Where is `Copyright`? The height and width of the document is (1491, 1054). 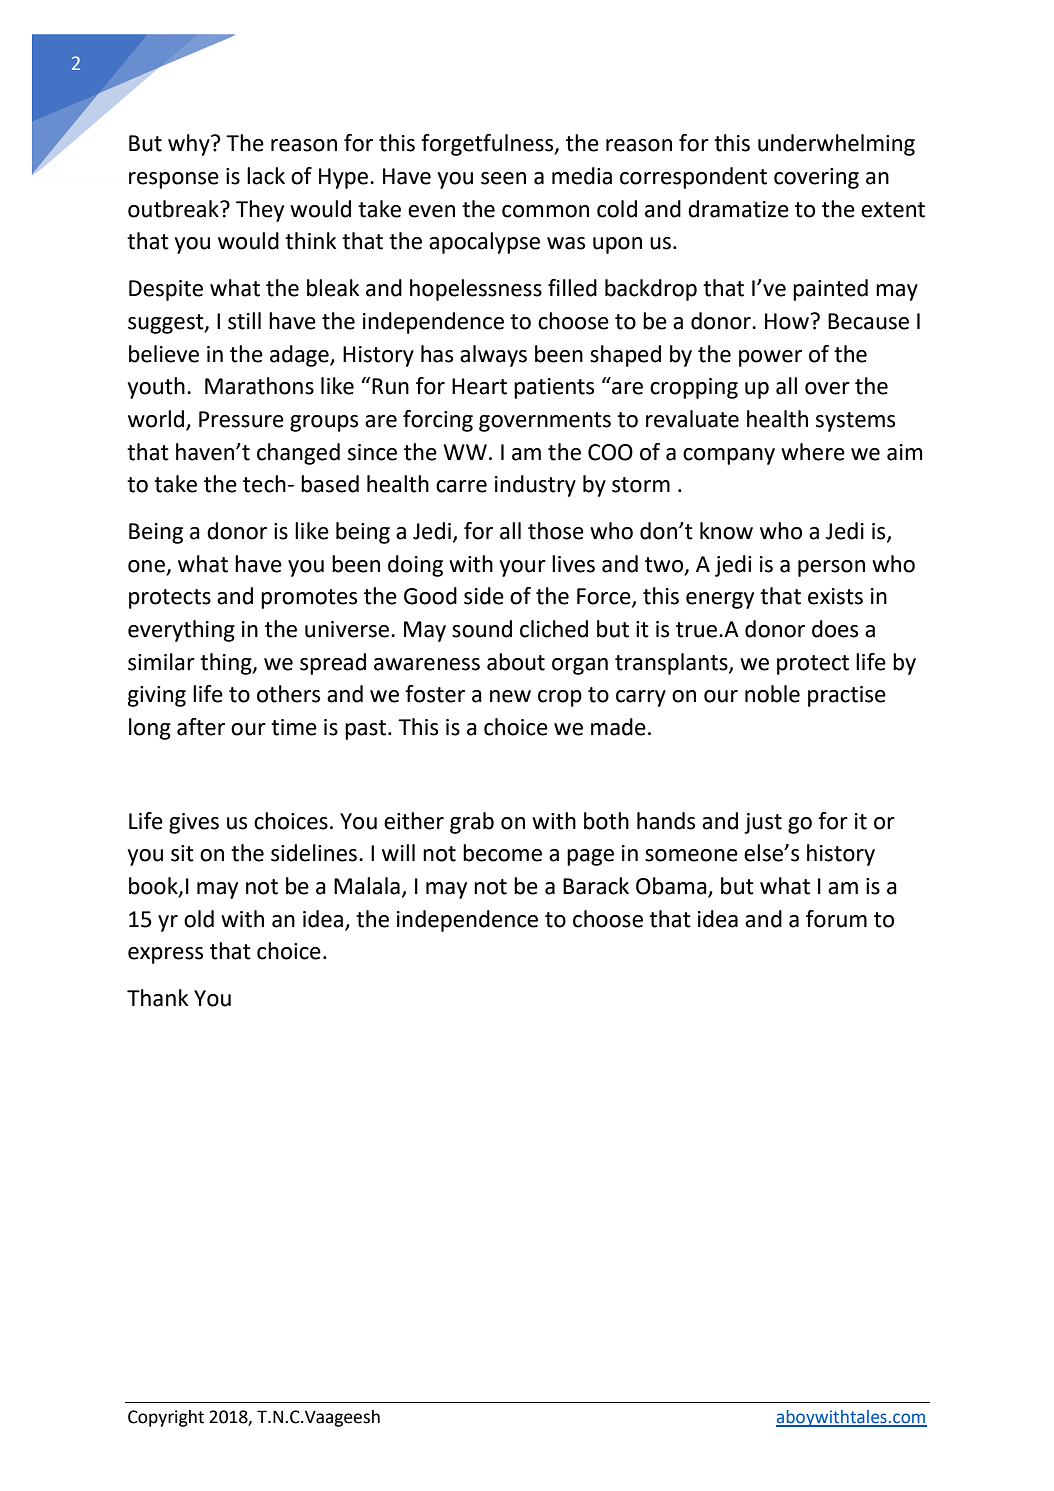 Copyright is located at coordinates (166, 1418).
